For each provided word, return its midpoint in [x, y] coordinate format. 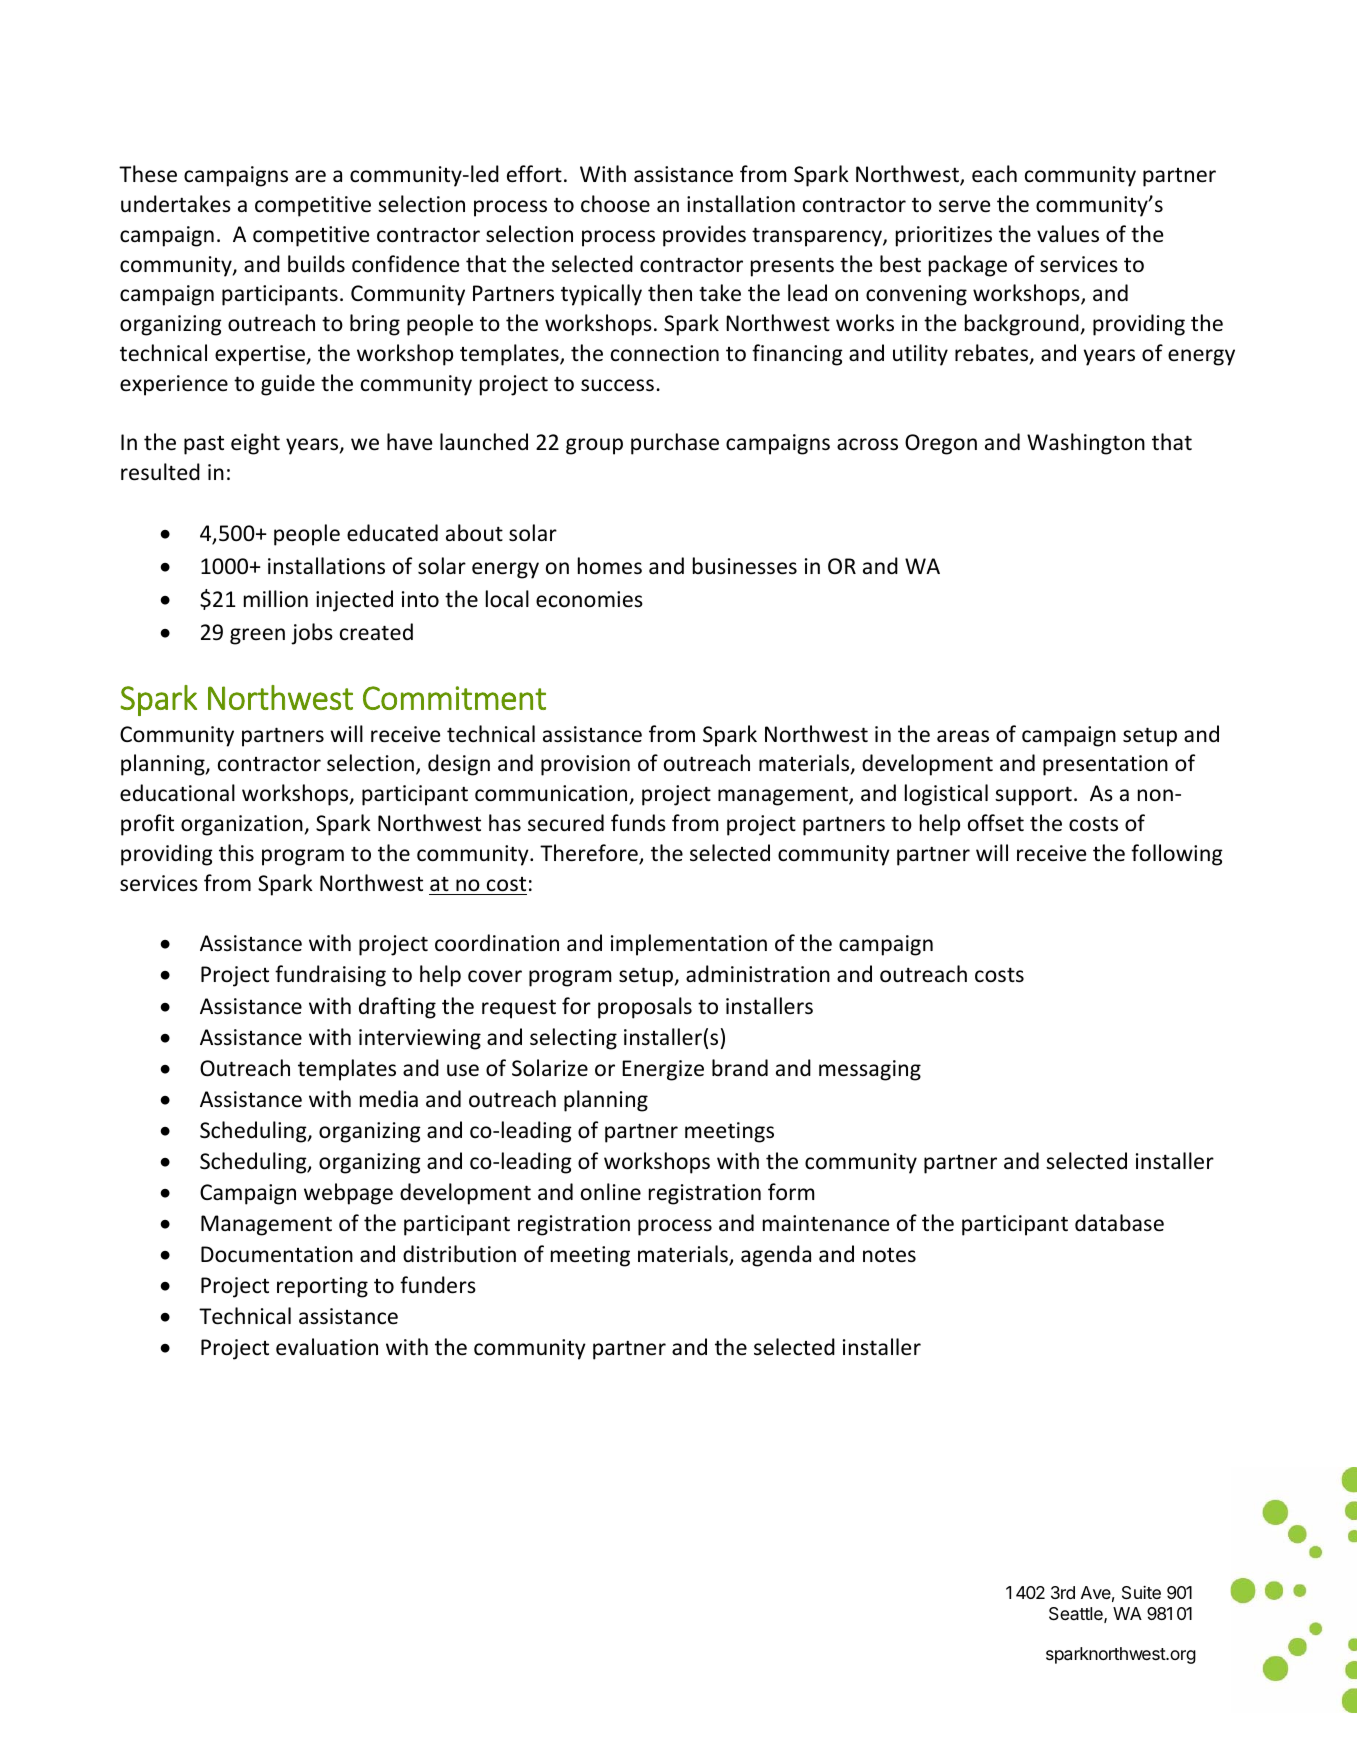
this [236, 852]
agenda [776, 1256]
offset [996, 823]
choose [615, 204]
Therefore [590, 854]
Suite [1141, 1593]
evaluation [327, 1347]
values [1068, 234]
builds [316, 264]
